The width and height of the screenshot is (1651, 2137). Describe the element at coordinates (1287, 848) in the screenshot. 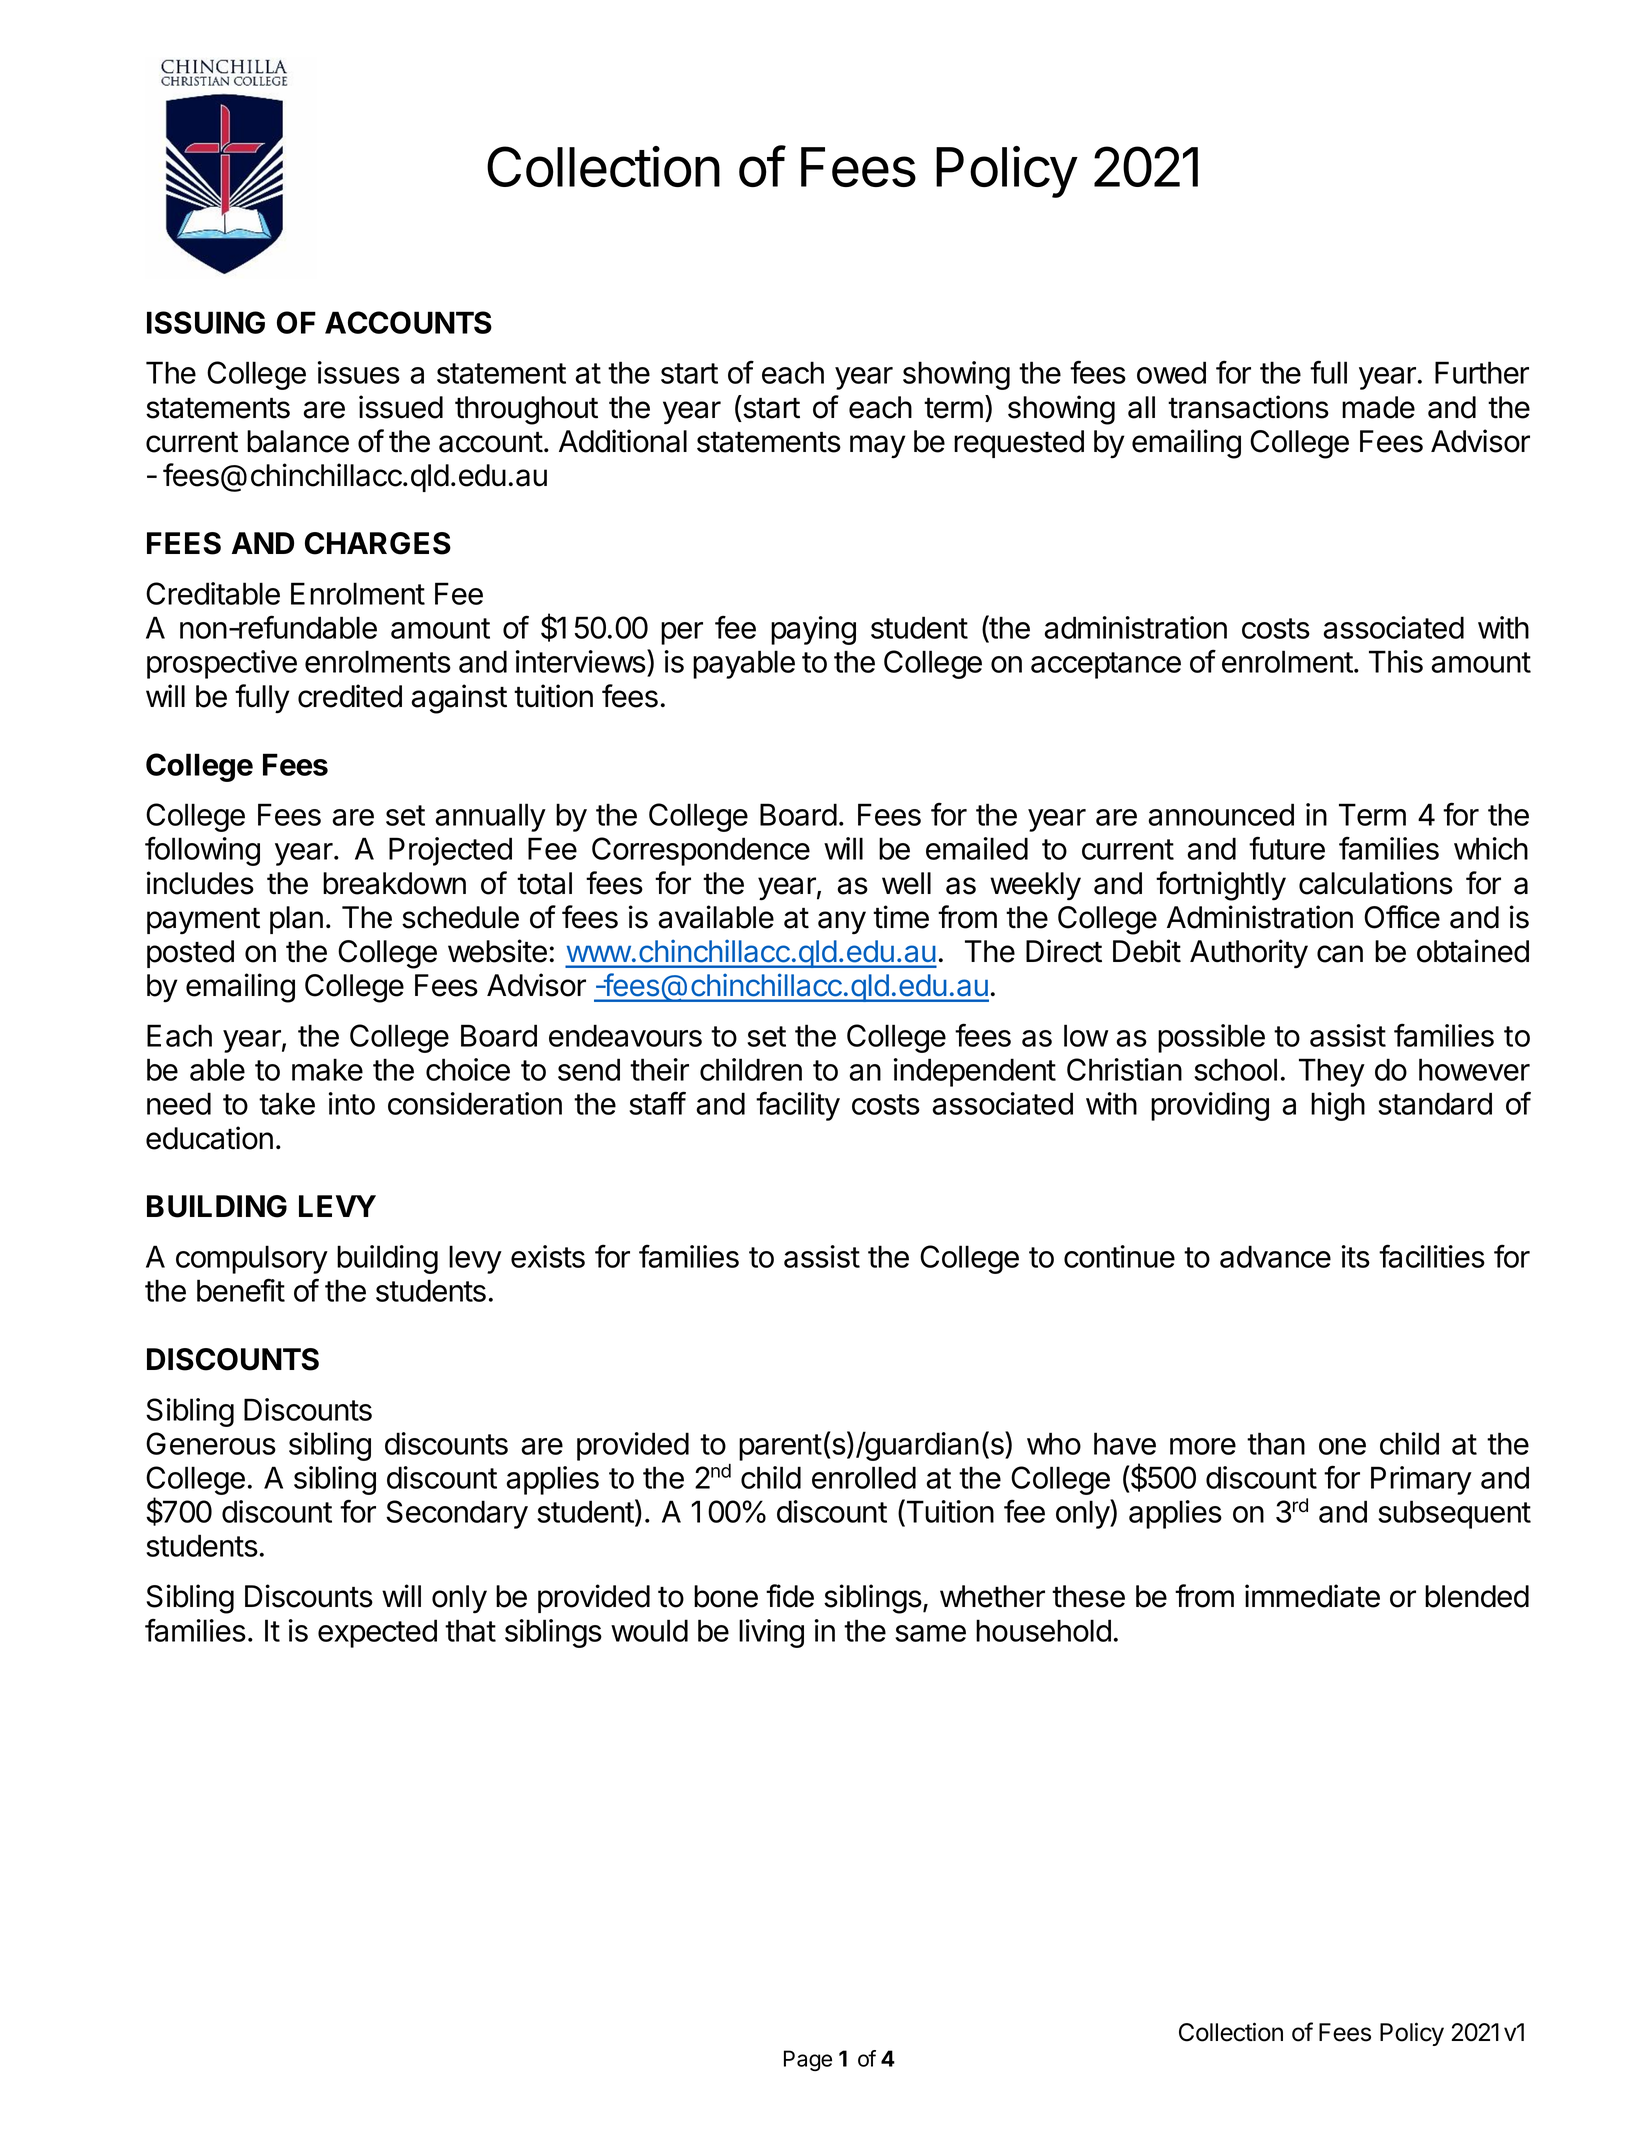

I see `future` at that location.
